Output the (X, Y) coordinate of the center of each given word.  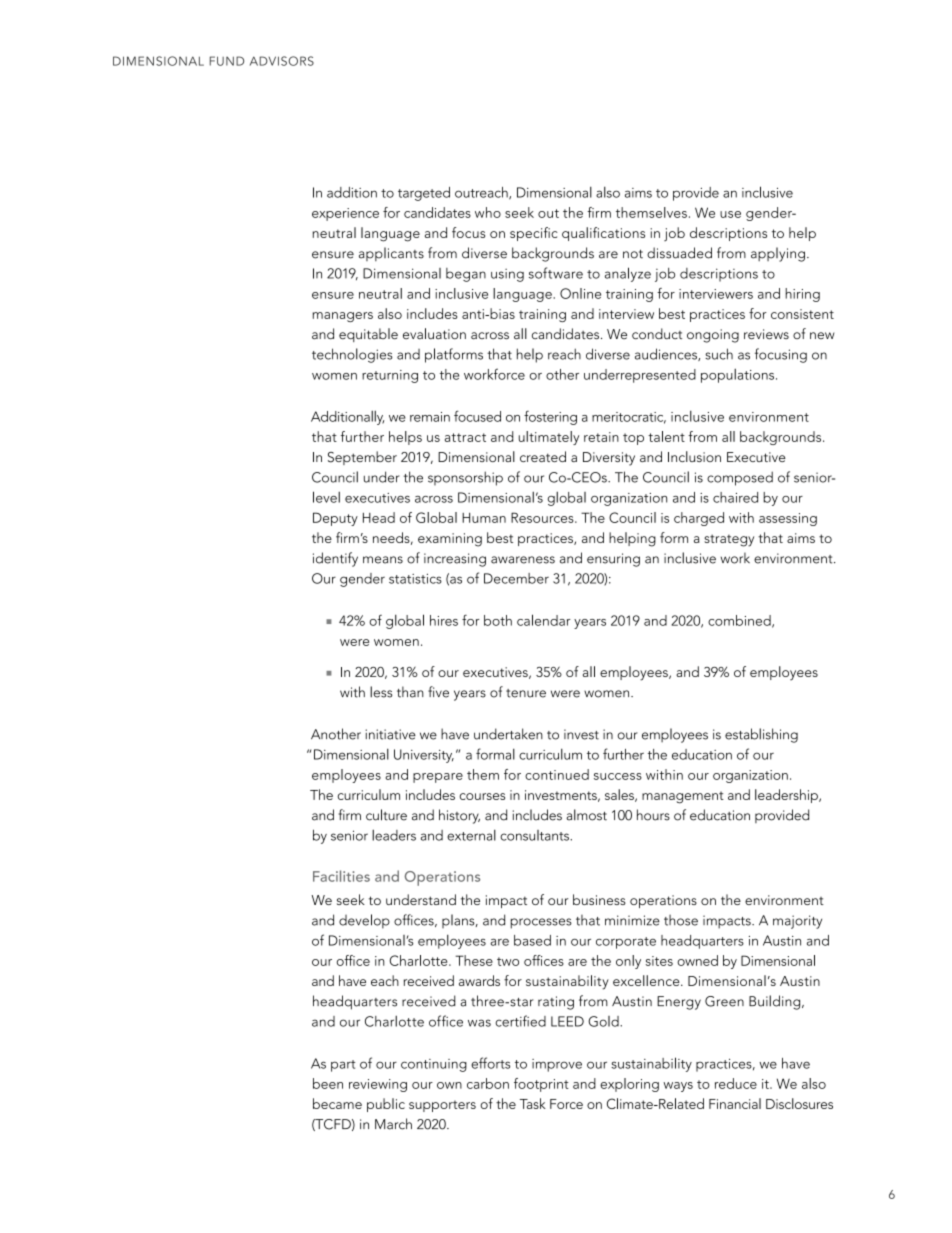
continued (557, 774)
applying (778, 254)
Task (533, 1103)
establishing (761, 735)
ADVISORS (282, 61)
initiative (390, 734)
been (328, 1083)
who (488, 212)
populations (737, 376)
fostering (550, 418)
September (362, 458)
